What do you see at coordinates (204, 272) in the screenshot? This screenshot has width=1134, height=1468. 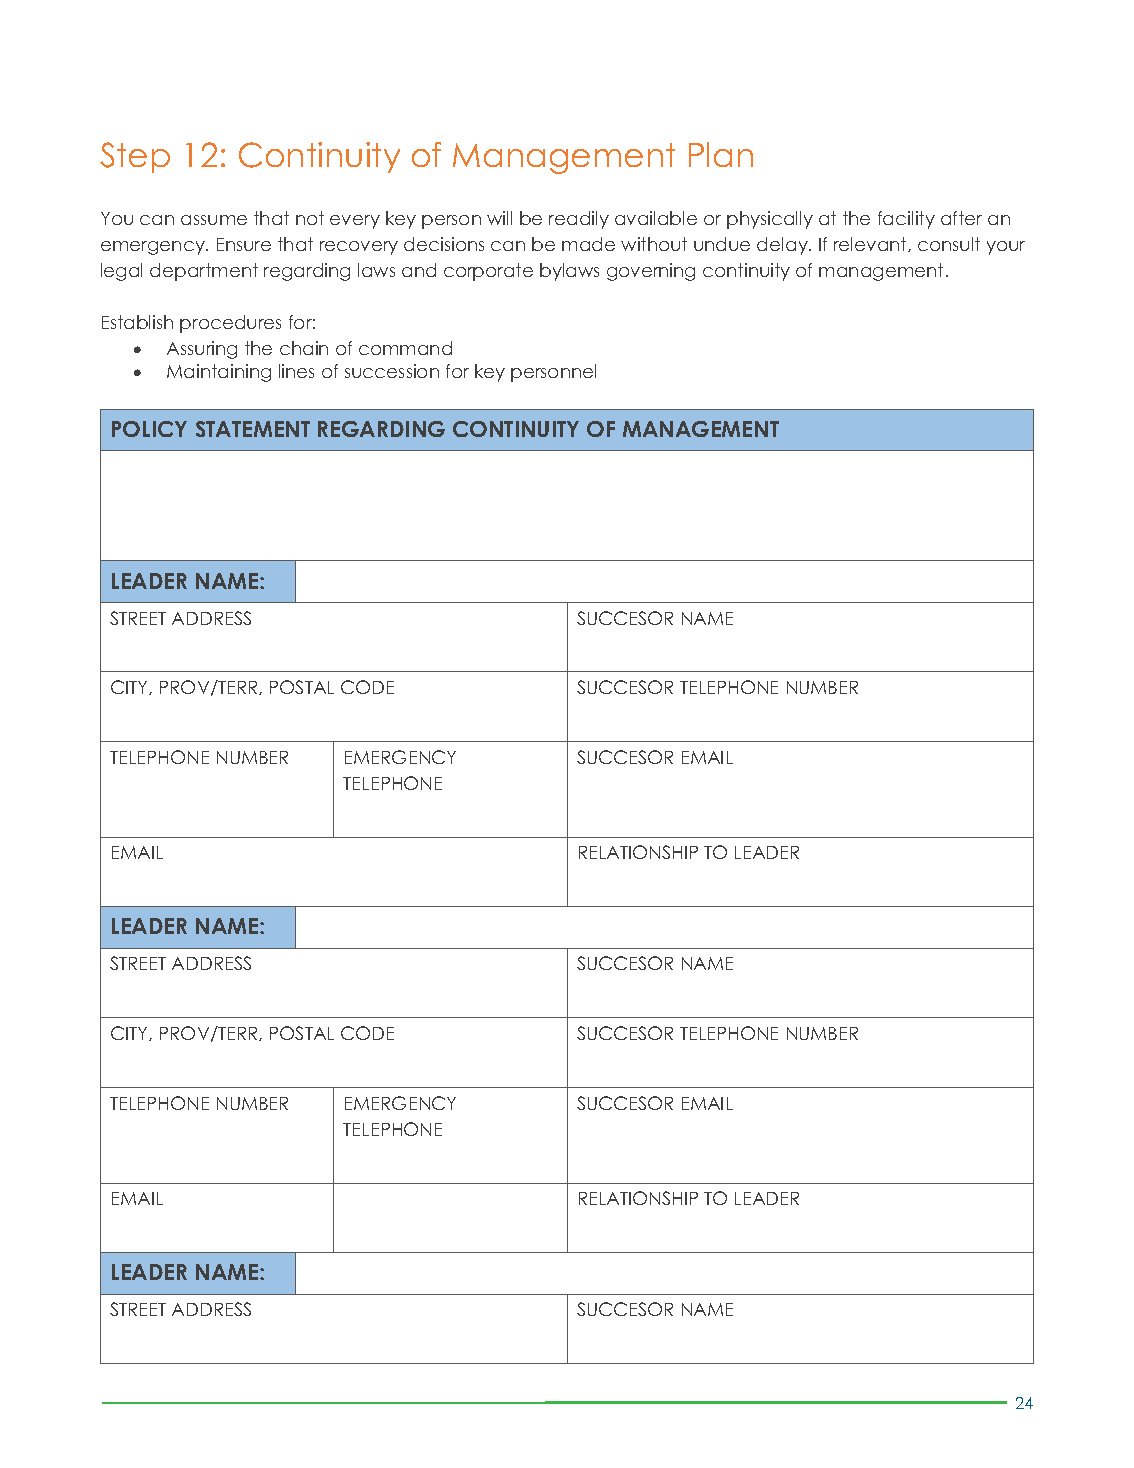 I see `department` at bounding box center [204, 272].
